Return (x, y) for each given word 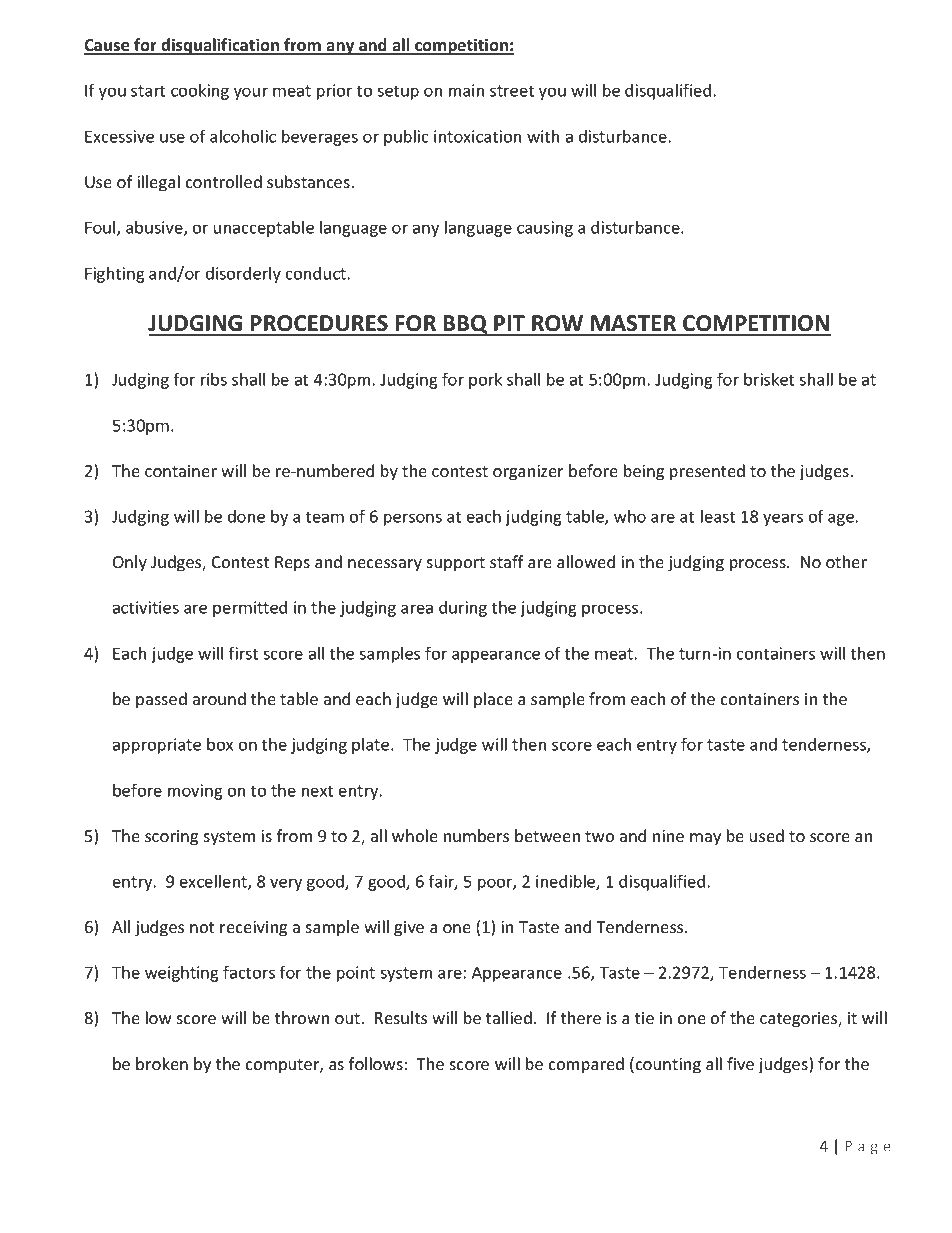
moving (195, 792)
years (783, 519)
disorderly (243, 275)
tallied (509, 1017)
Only (130, 563)
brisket (769, 379)
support (456, 564)
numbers (476, 835)
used (767, 835)
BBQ (465, 325)
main (466, 90)
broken (162, 1063)
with (543, 136)
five (740, 1063)
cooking (200, 92)
